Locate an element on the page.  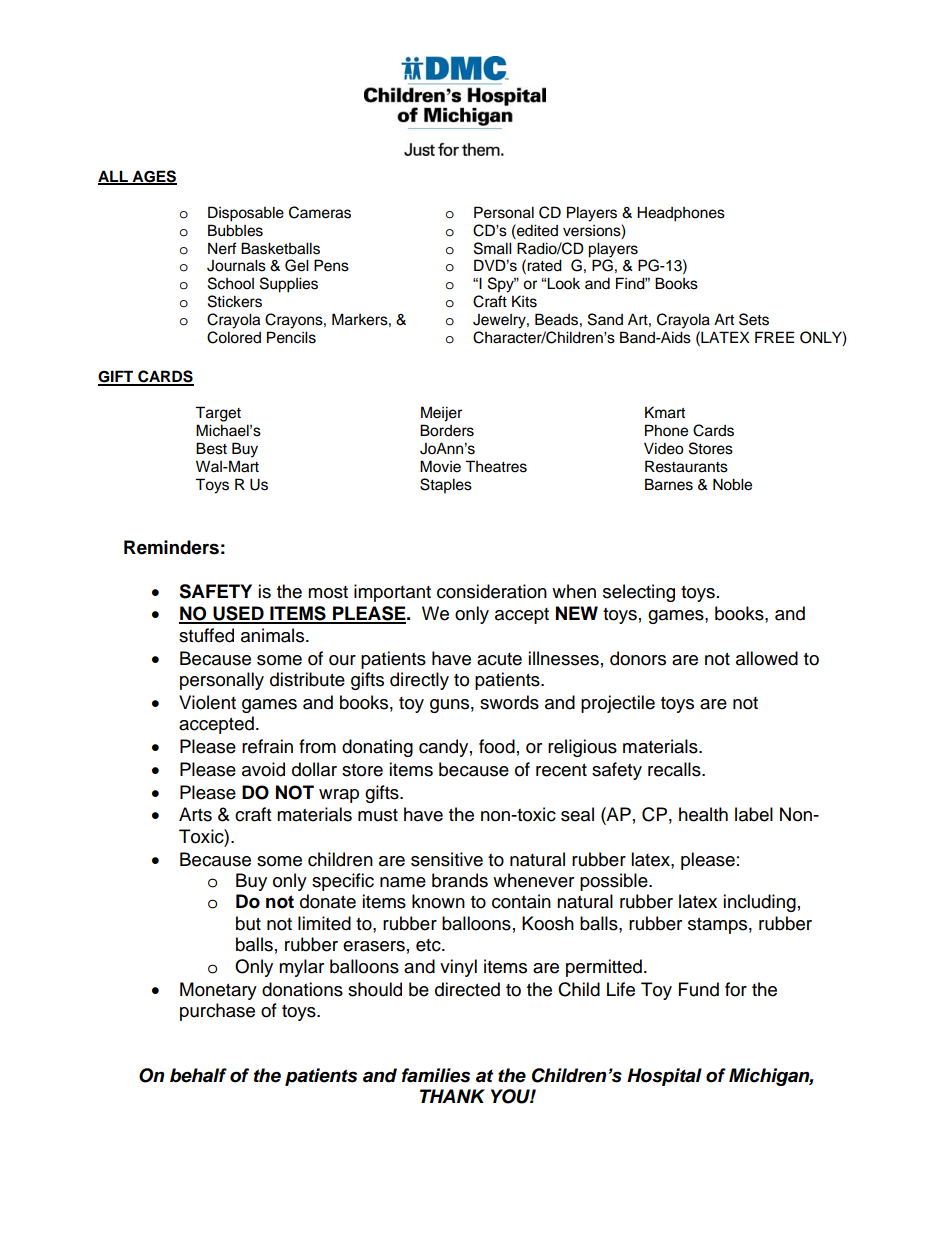
Best is located at coordinates (211, 448).
